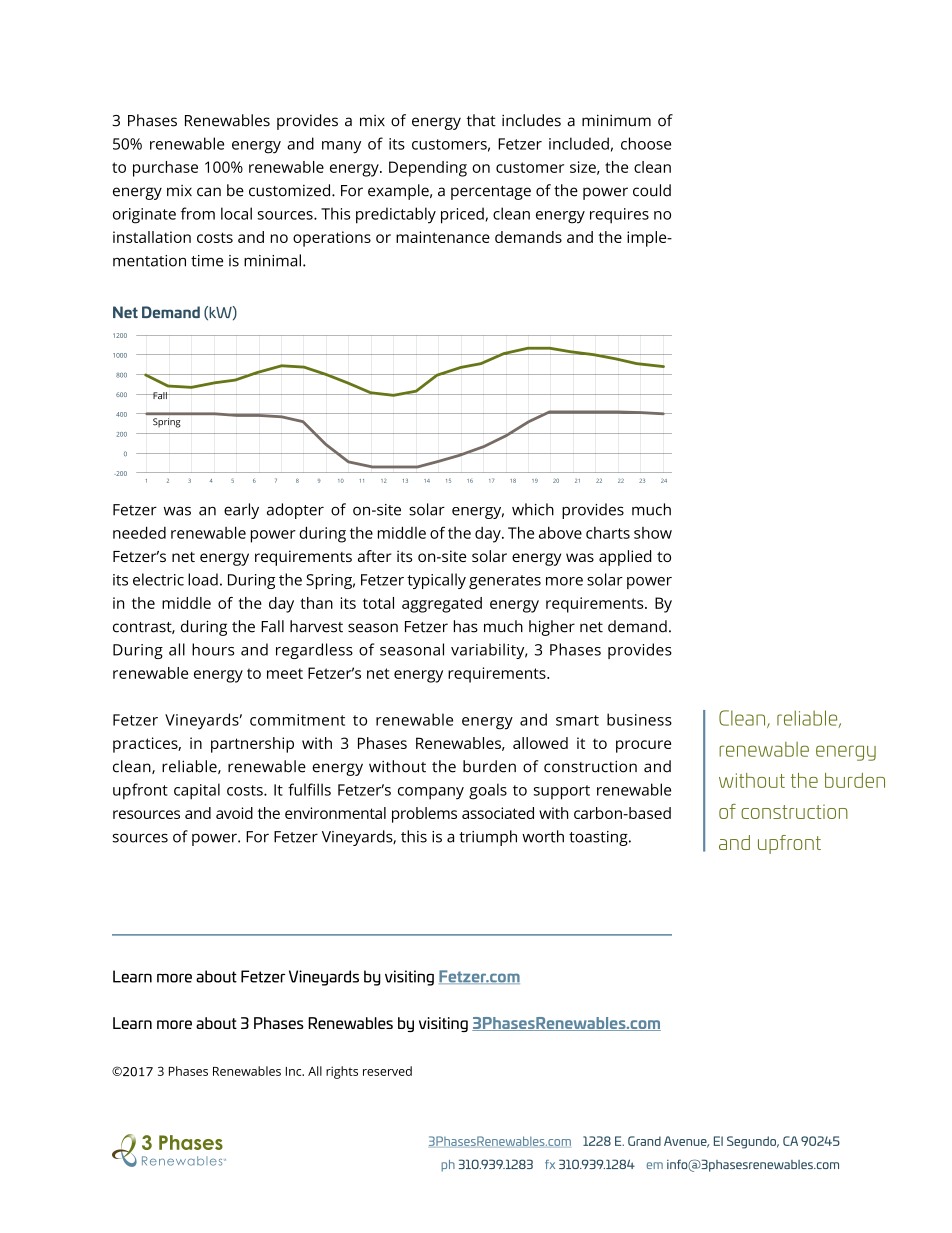 This screenshot has height=1233, width=952. I want to click on Depending, so click(428, 169).
